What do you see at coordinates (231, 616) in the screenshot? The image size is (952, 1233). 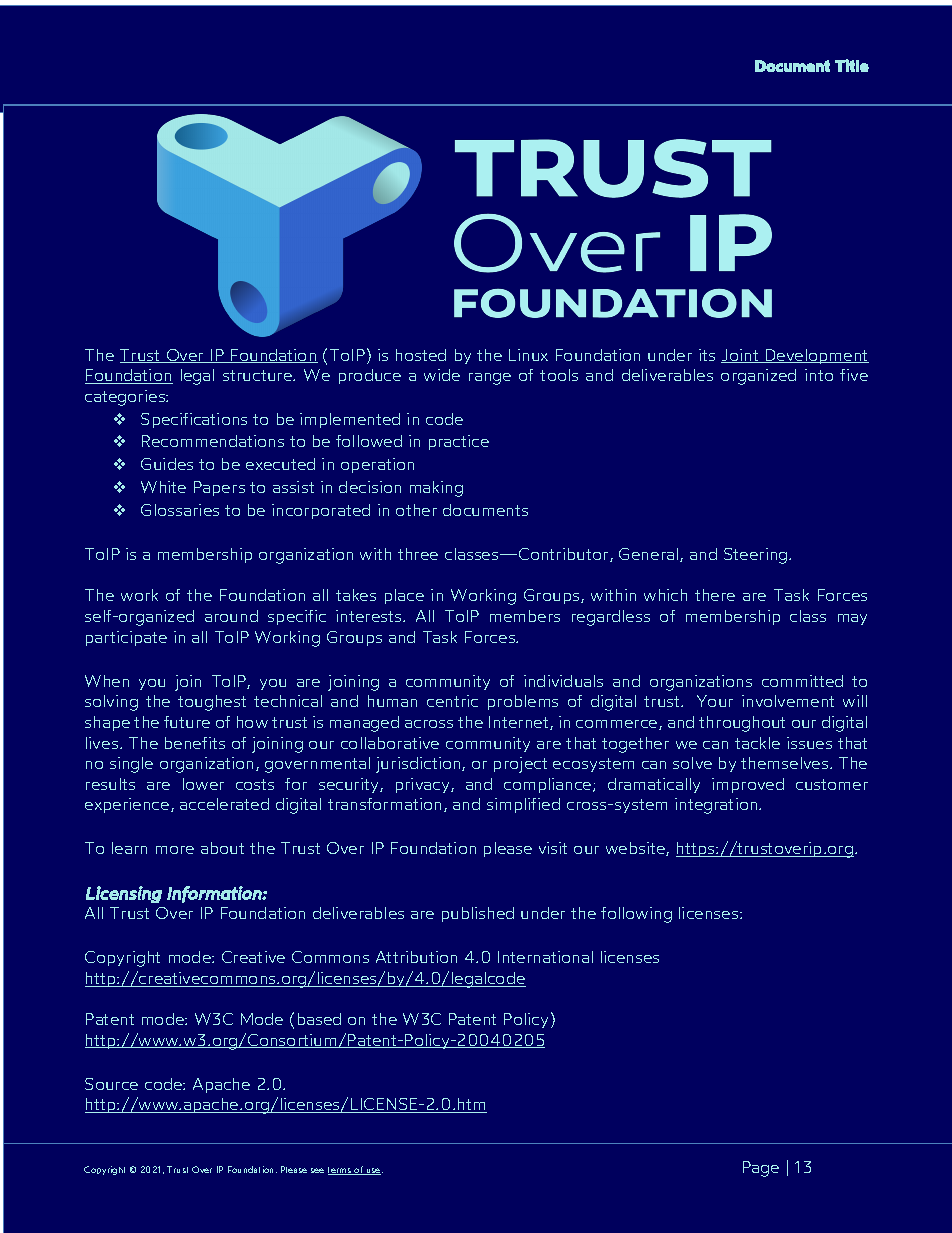 I see `around` at bounding box center [231, 616].
